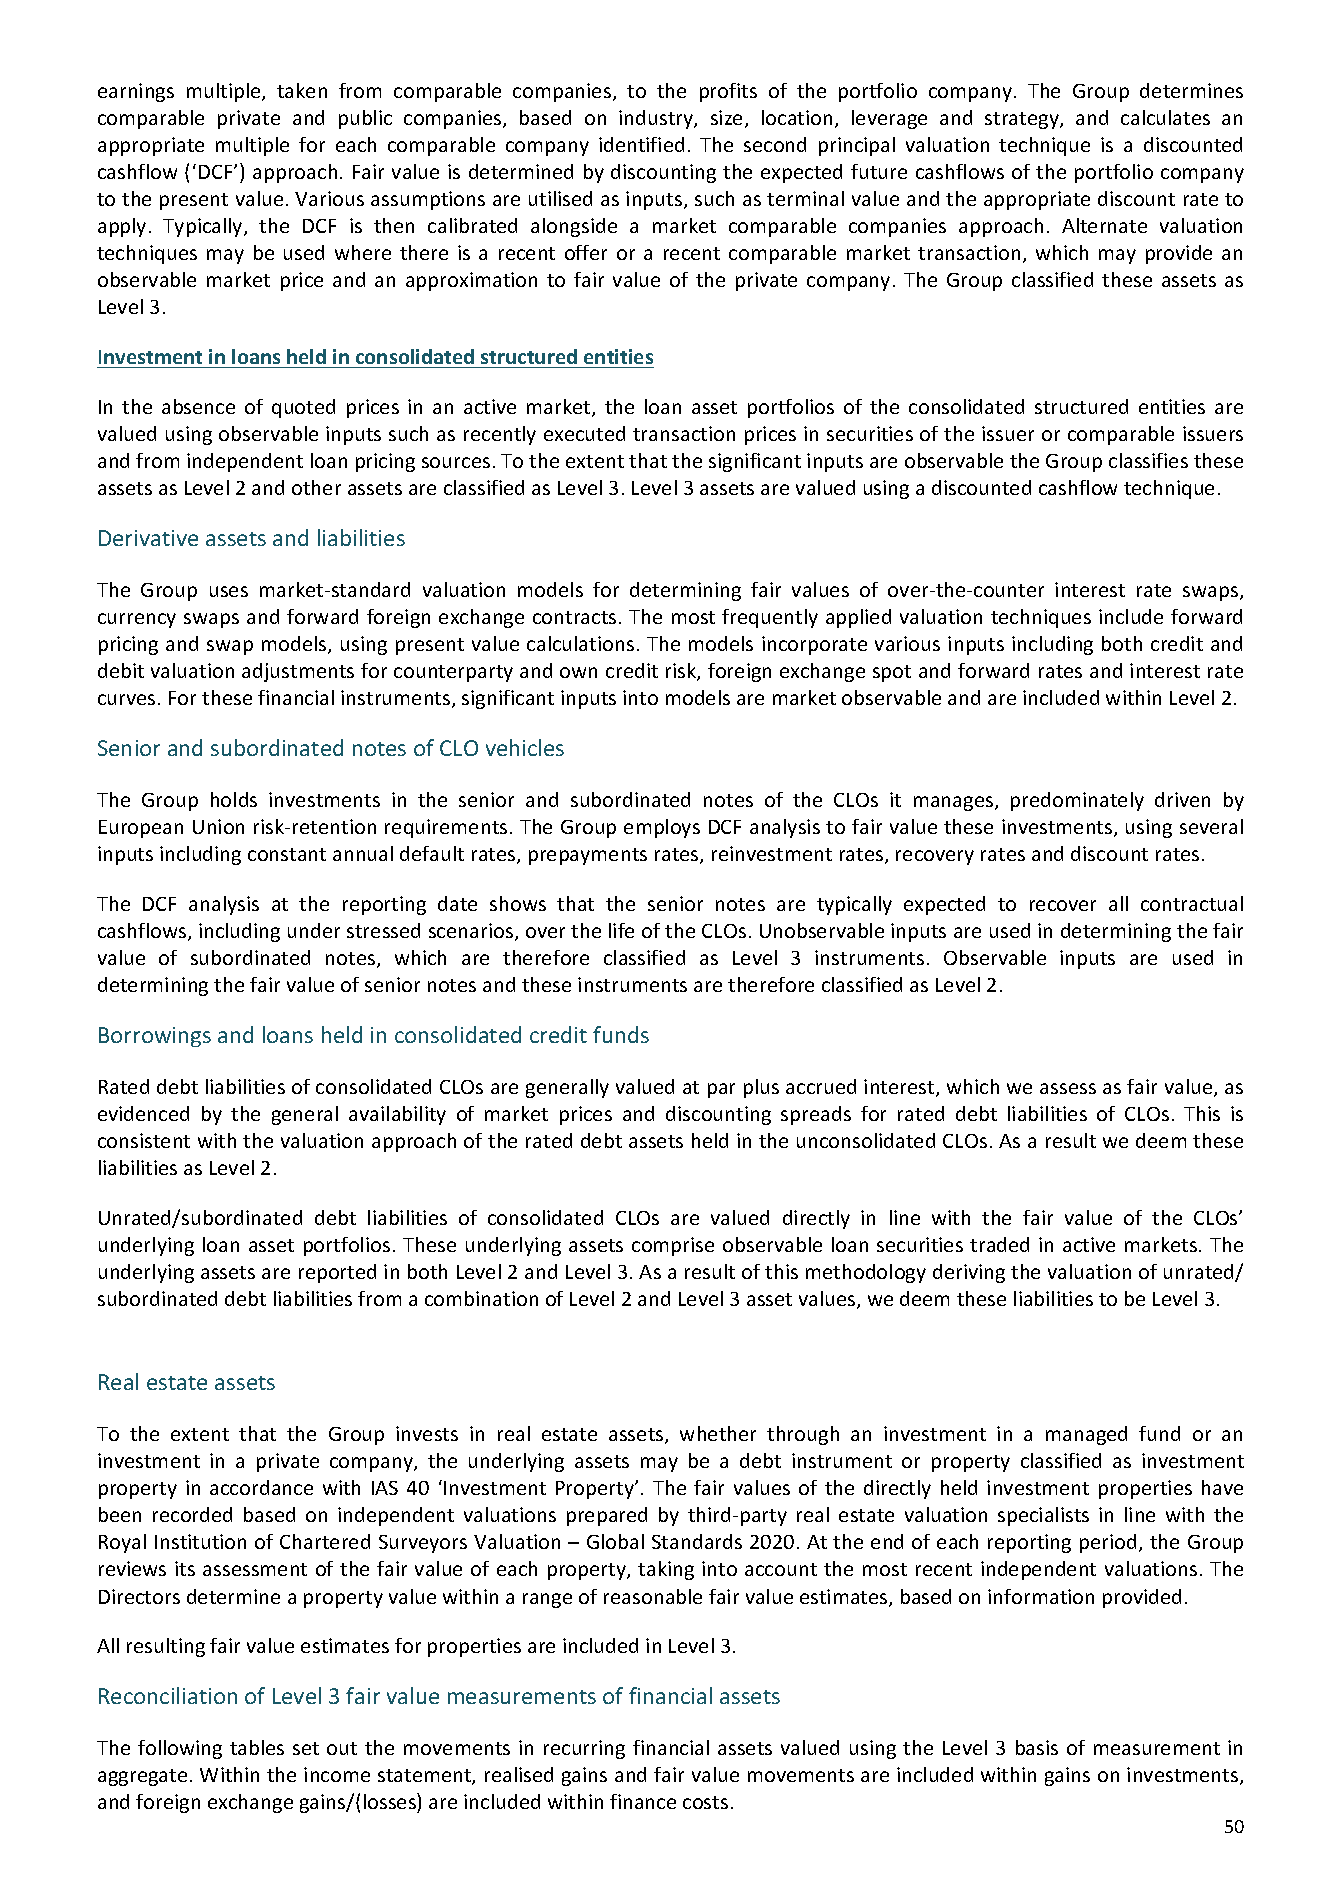  I want to click on classifies, so click(1148, 460).
